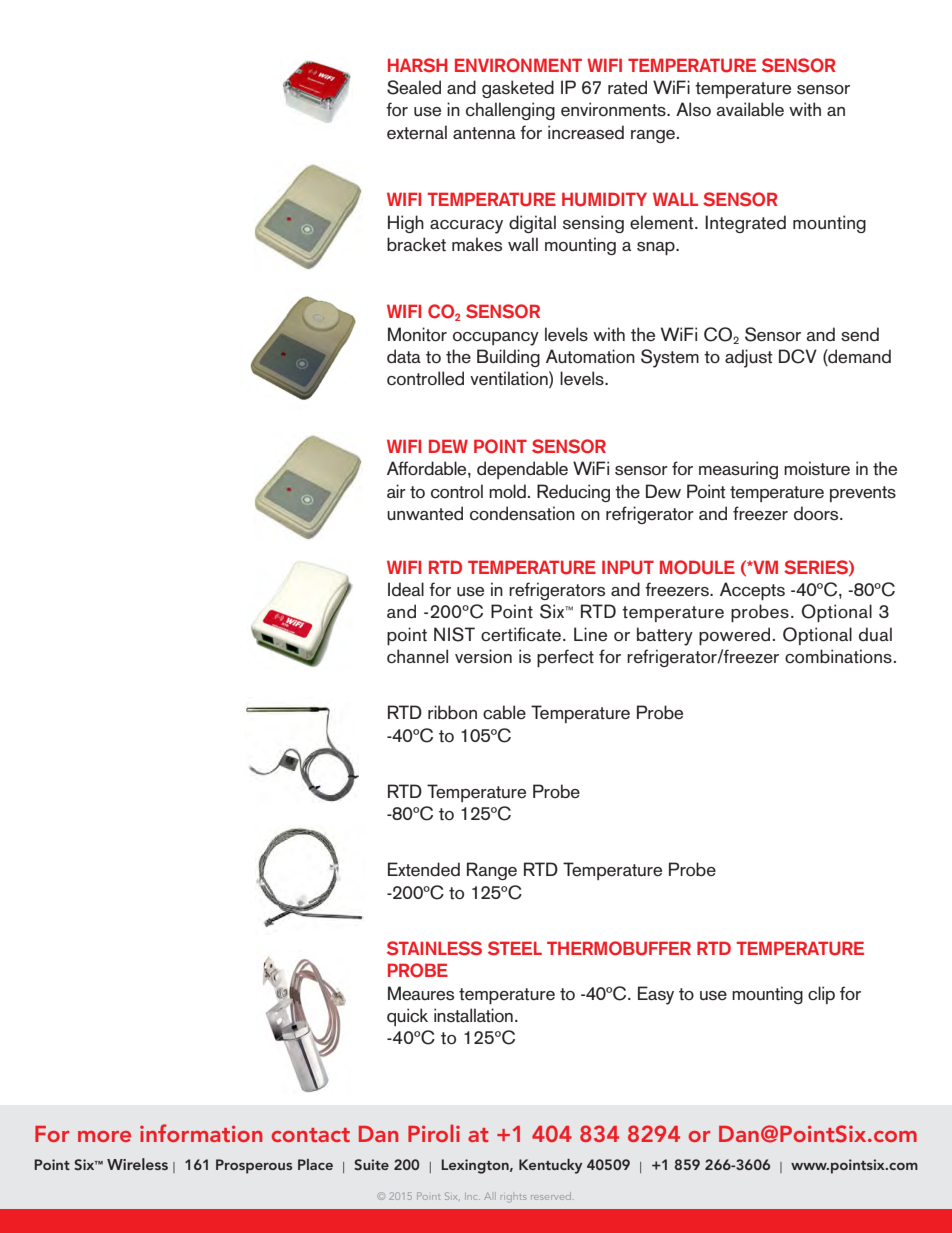 The image size is (952, 1233). Describe the element at coordinates (734, 636) in the image. I see `powered` at that location.
